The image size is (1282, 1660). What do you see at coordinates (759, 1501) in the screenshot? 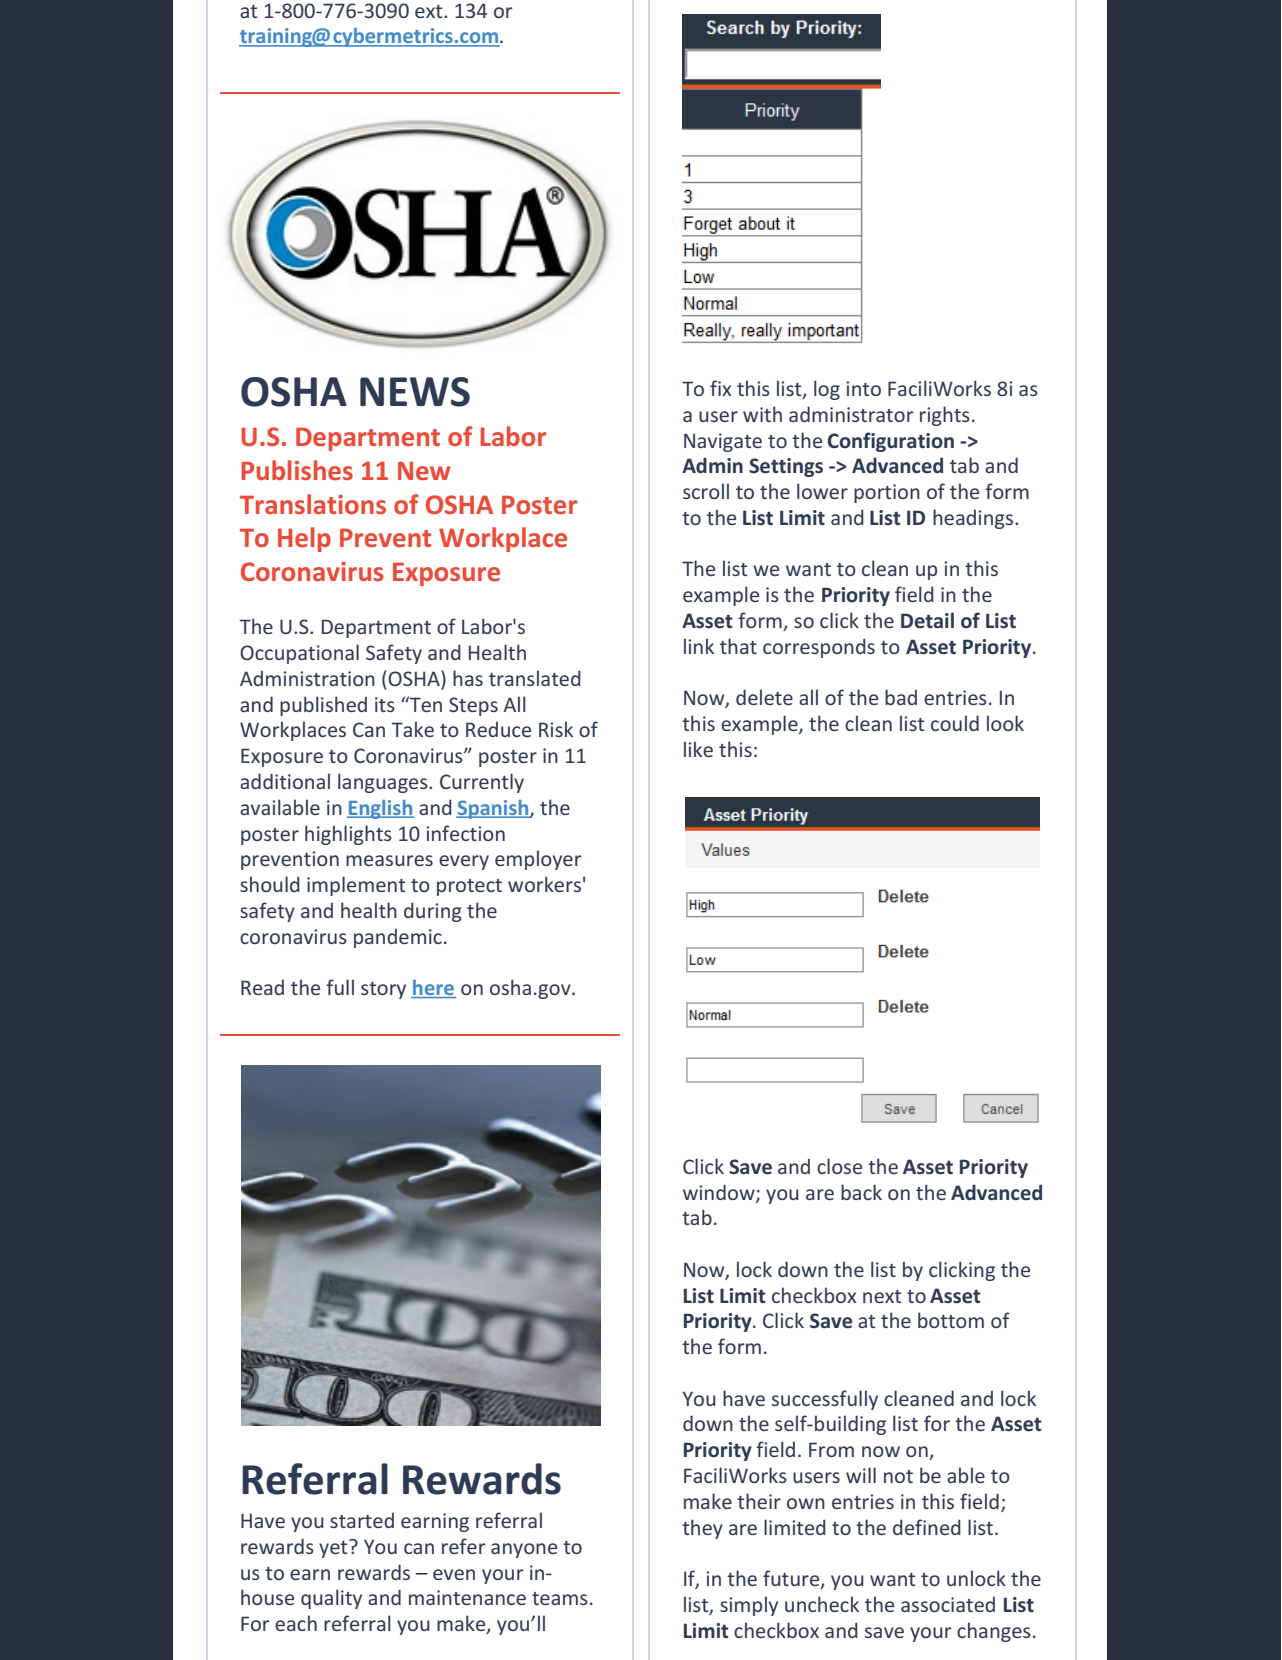
I see `their` at bounding box center [759, 1501].
